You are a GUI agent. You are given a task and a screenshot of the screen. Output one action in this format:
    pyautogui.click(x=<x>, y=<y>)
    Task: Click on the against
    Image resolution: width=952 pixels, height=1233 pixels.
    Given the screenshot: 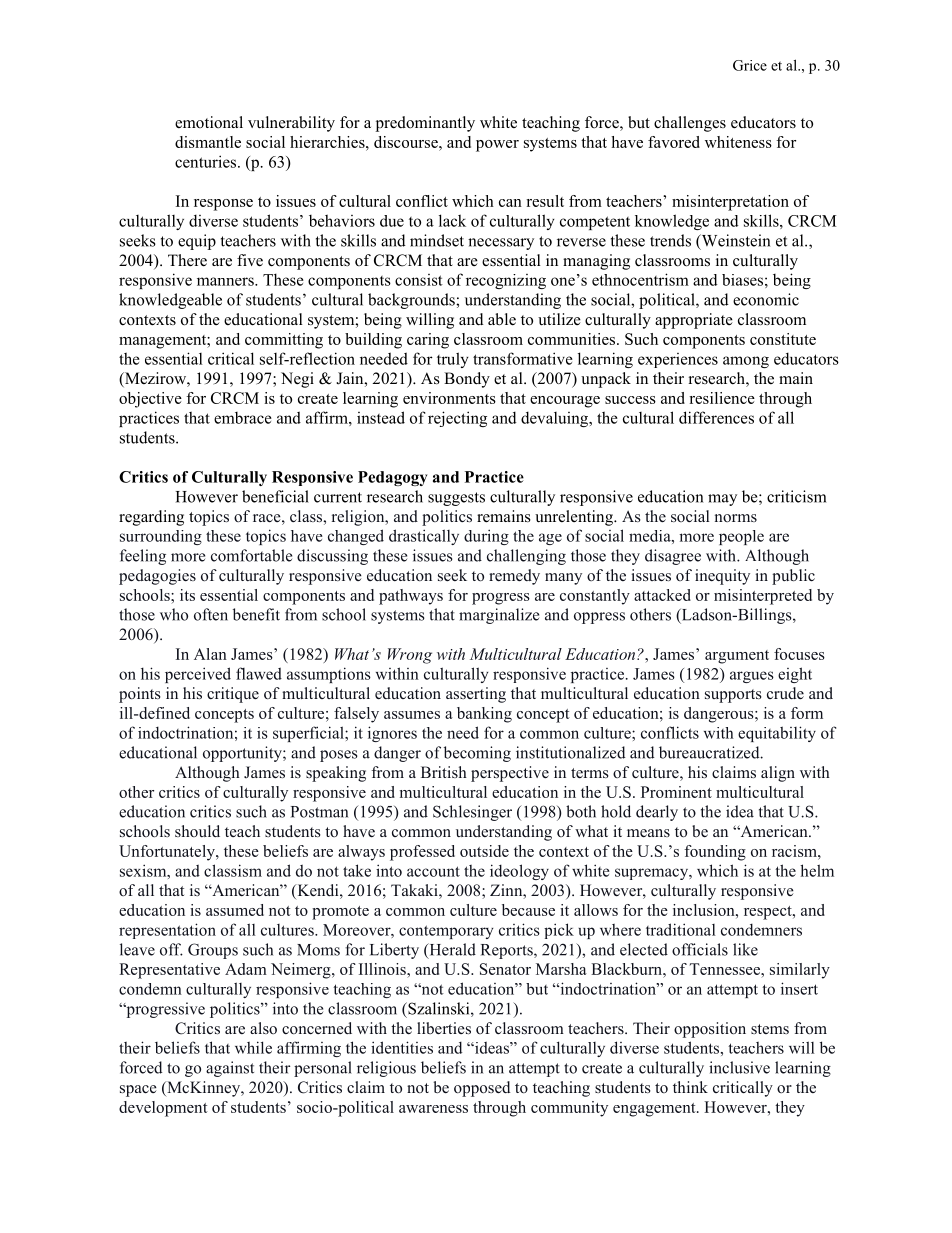 What is the action you would take?
    pyautogui.click(x=230, y=1069)
